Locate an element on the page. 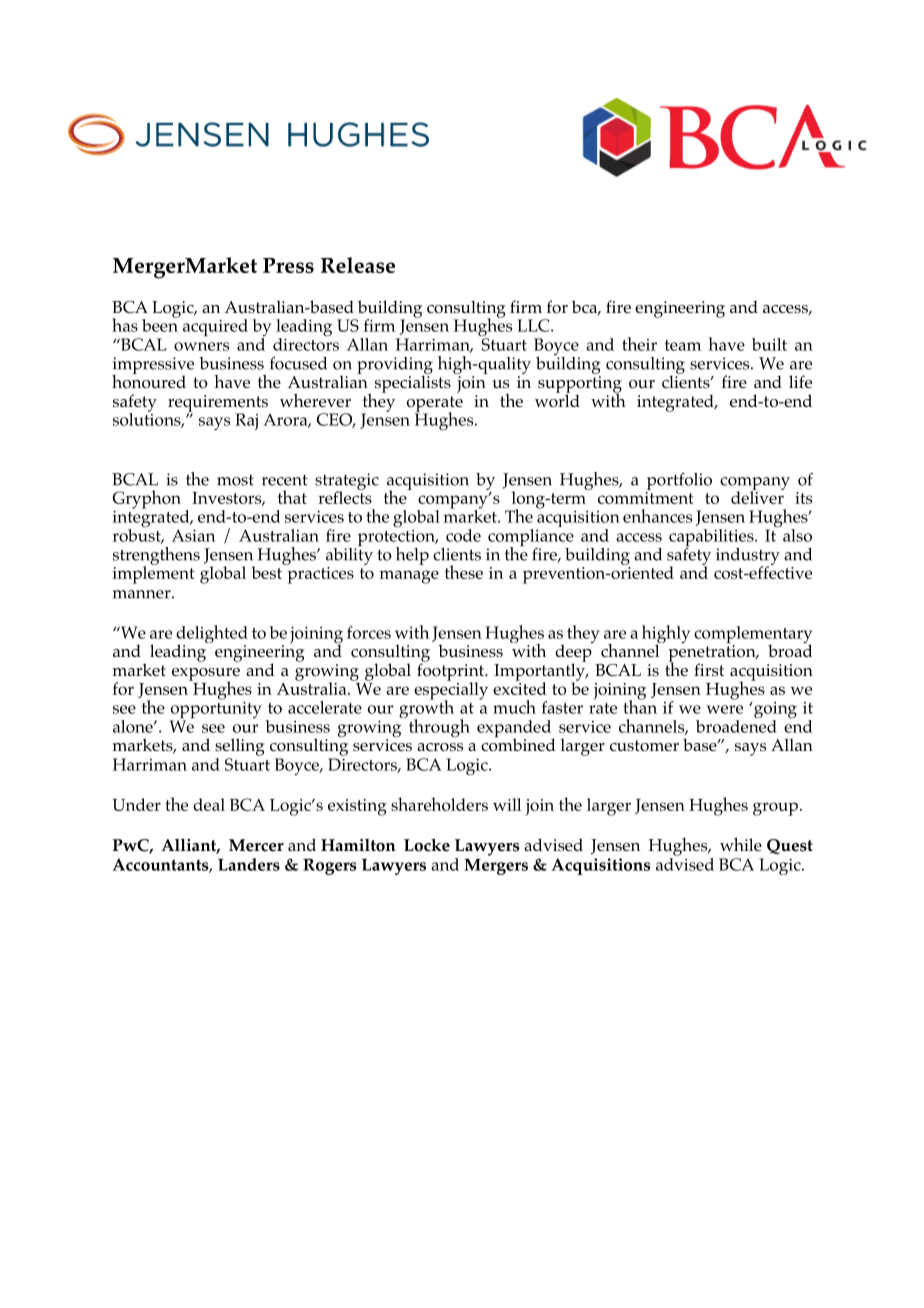  industry is located at coordinates (748, 557).
